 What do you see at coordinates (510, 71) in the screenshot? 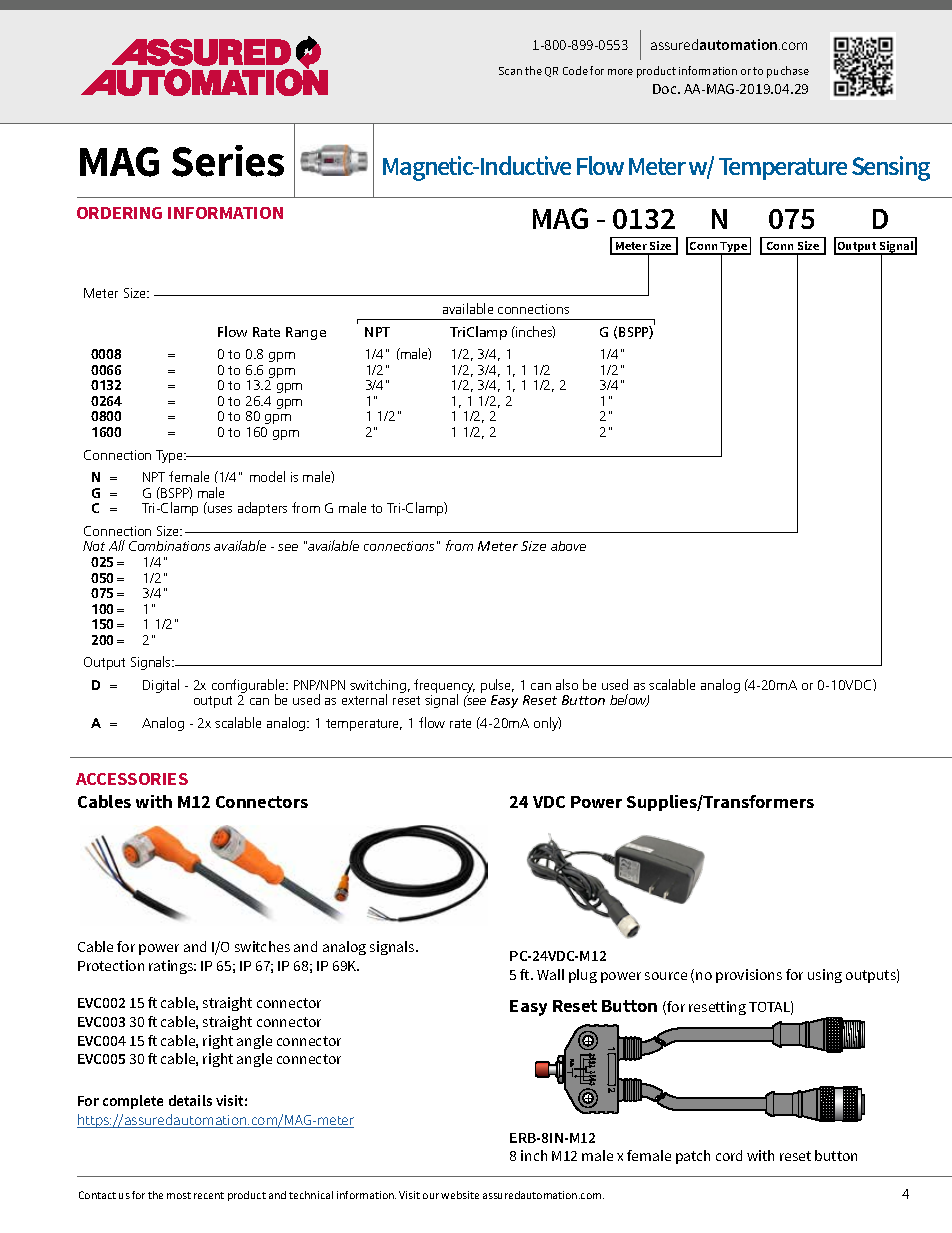
I see `Scan` at bounding box center [510, 71].
